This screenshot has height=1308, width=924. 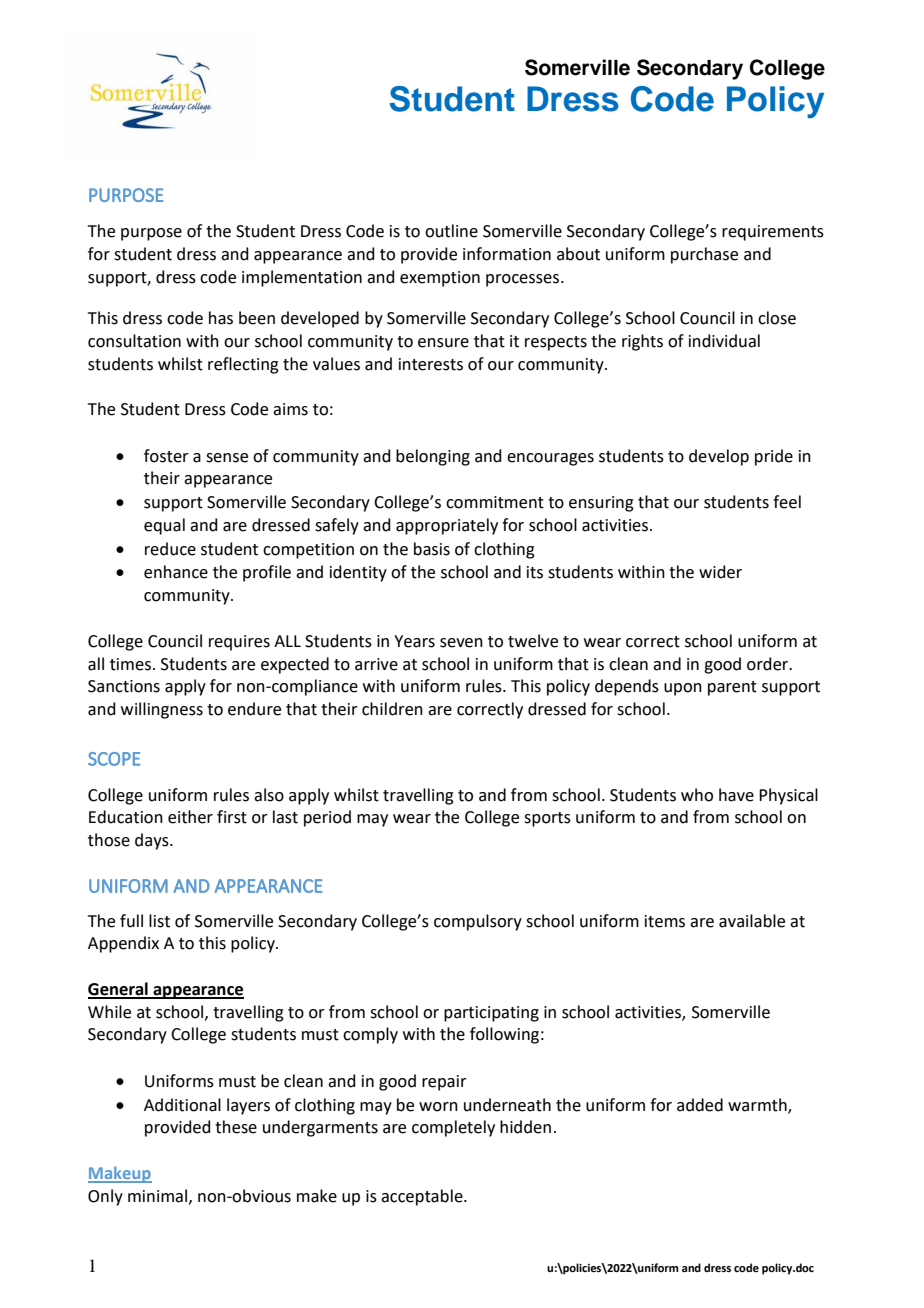 What do you see at coordinates (159, 1196) in the screenshot?
I see `minimal` at bounding box center [159, 1196].
